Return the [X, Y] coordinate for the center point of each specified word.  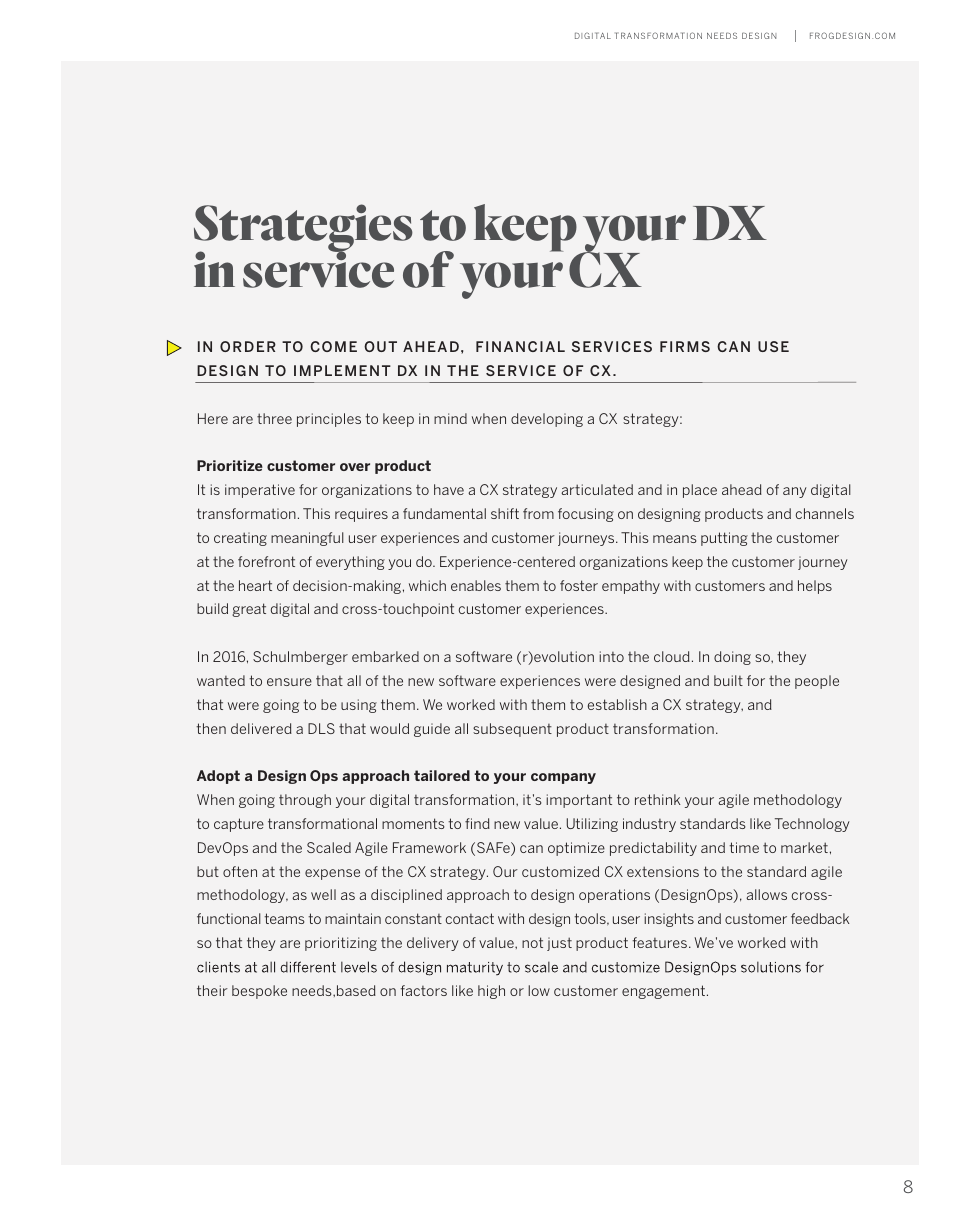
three [274, 418]
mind [450, 418]
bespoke [259, 992]
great [249, 610]
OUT [380, 346]
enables [476, 585]
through [305, 801]
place [700, 491]
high [491, 992]
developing [547, 420]
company [563, 778]
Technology [812, 825]
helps [815, 587]
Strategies [303, 229]
